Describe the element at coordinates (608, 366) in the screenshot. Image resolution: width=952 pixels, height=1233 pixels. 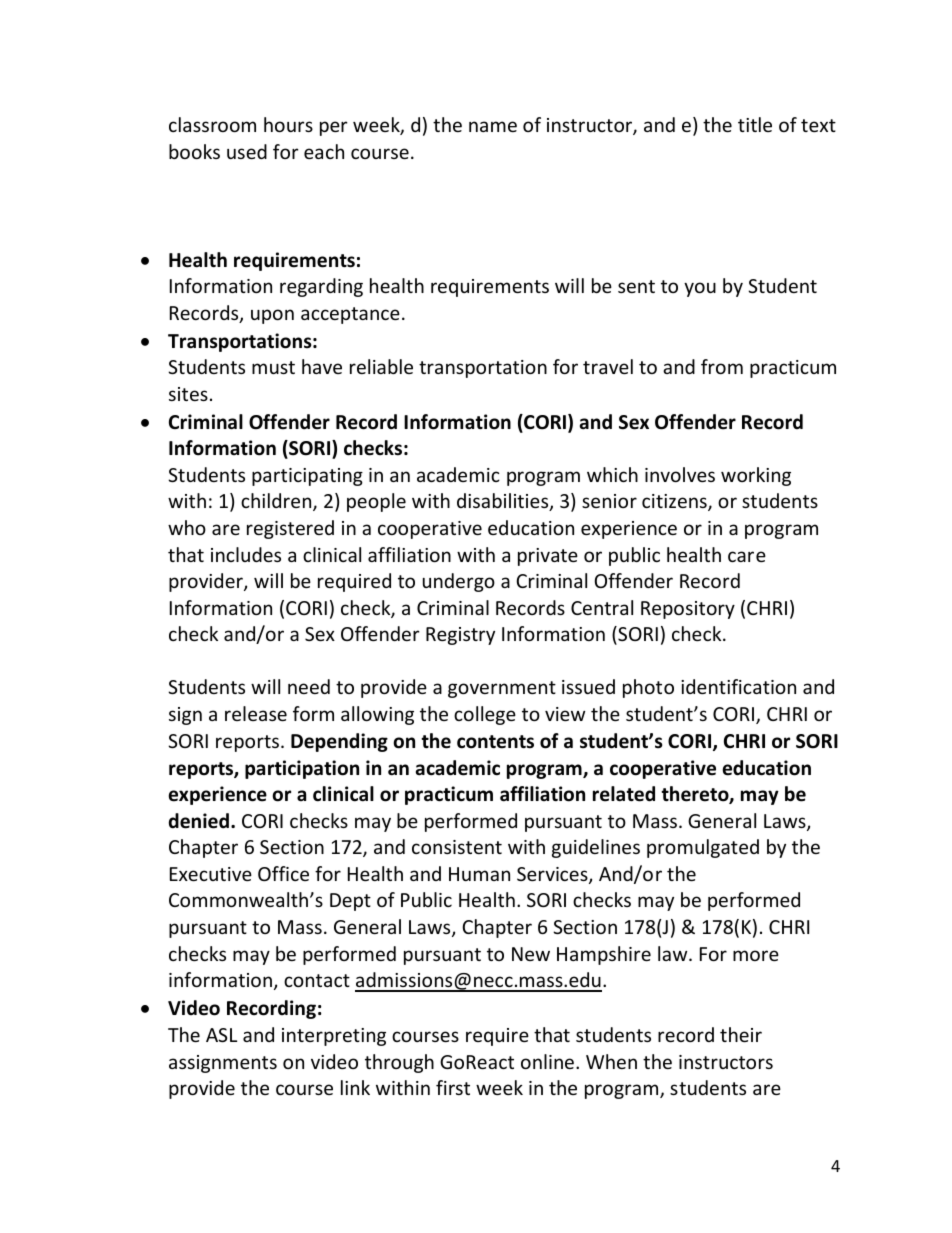
I see `travel` at that location.
